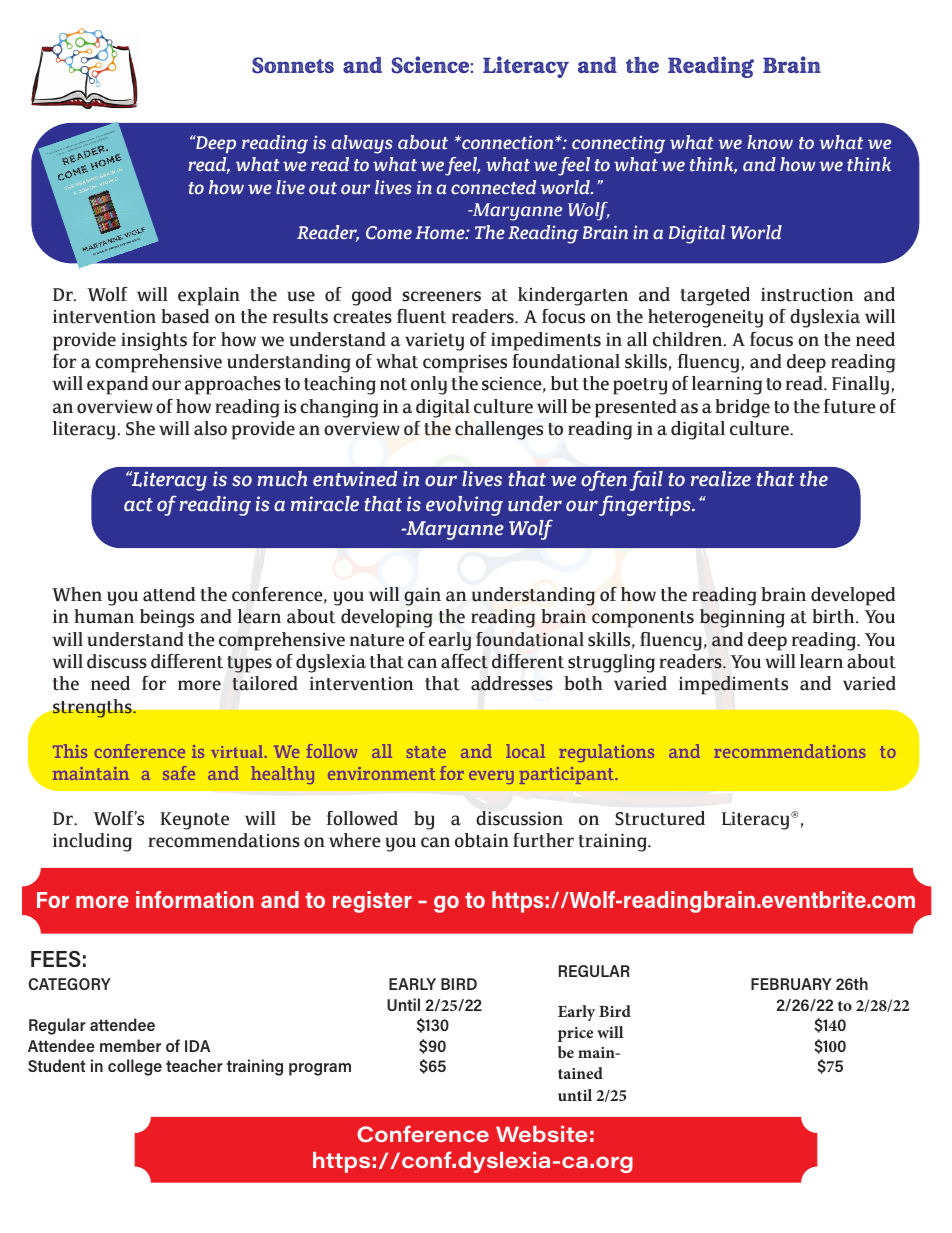  I want to click on always, so click(362, 144).
